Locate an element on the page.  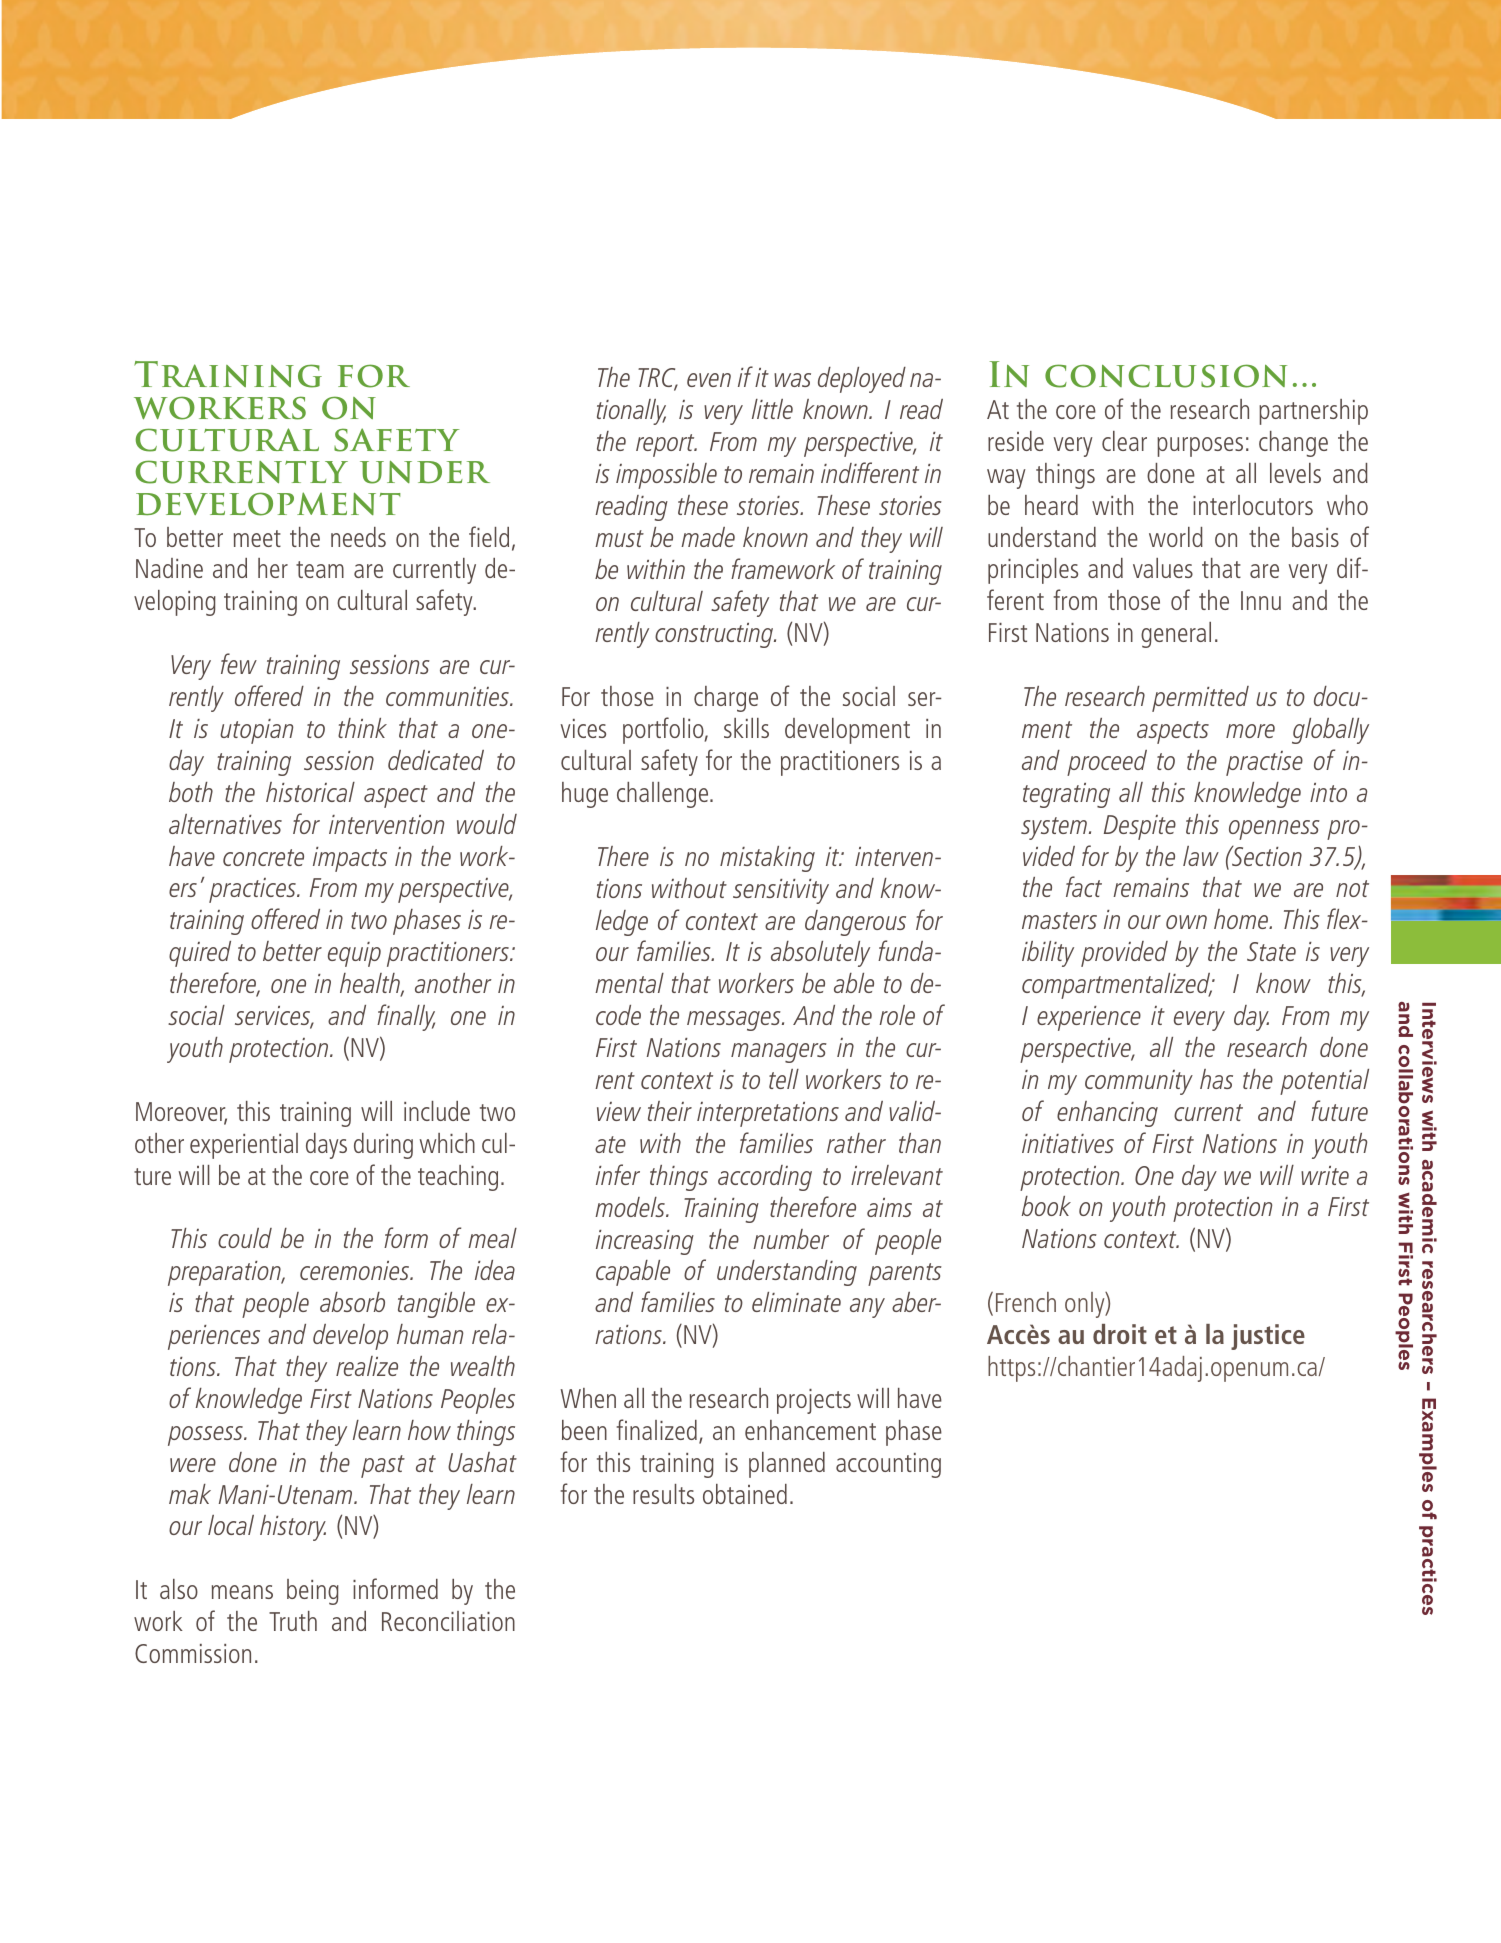
experience is located at coordinates (1089, 1018).
